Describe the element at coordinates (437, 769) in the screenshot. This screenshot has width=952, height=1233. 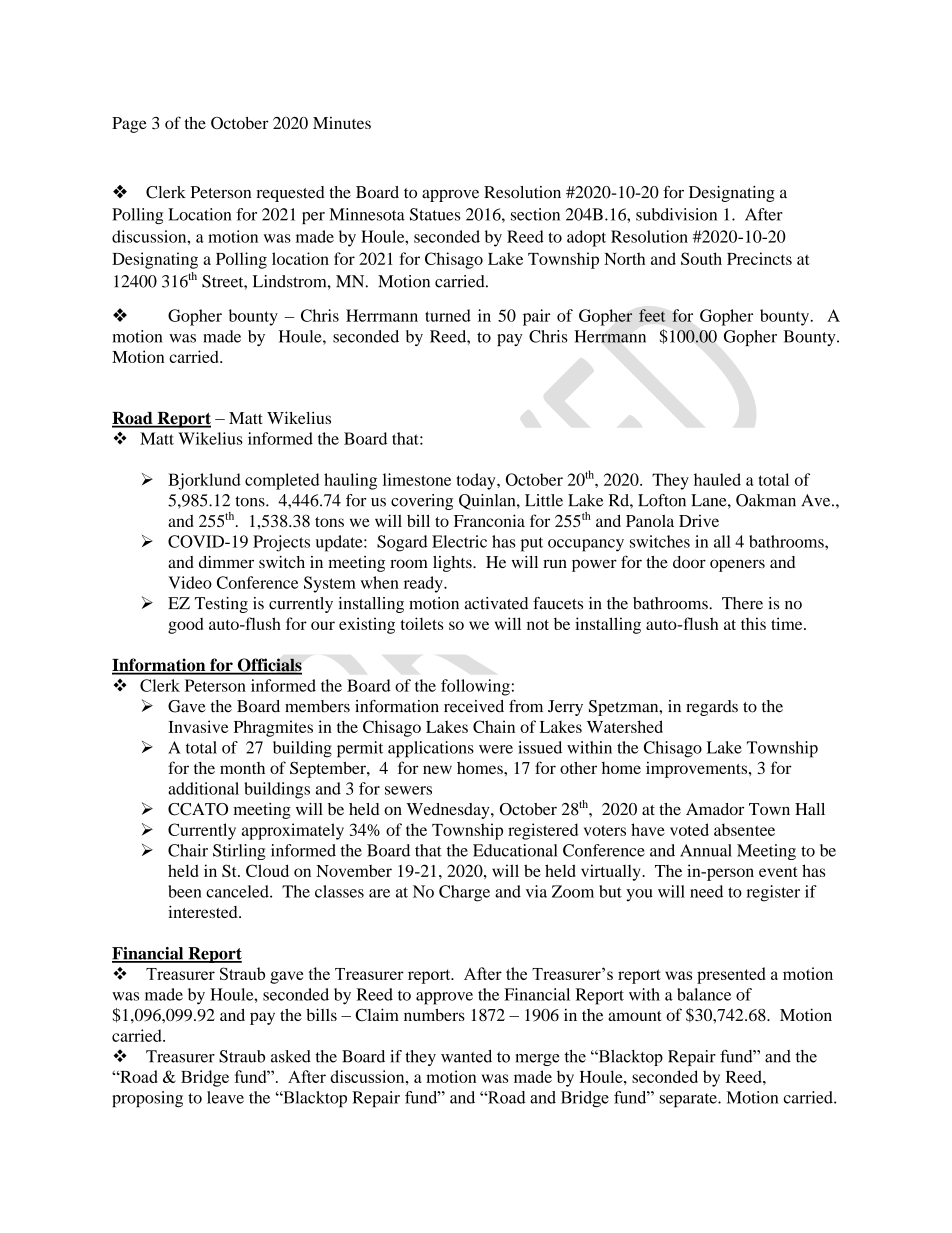
I see `new` at that location.
